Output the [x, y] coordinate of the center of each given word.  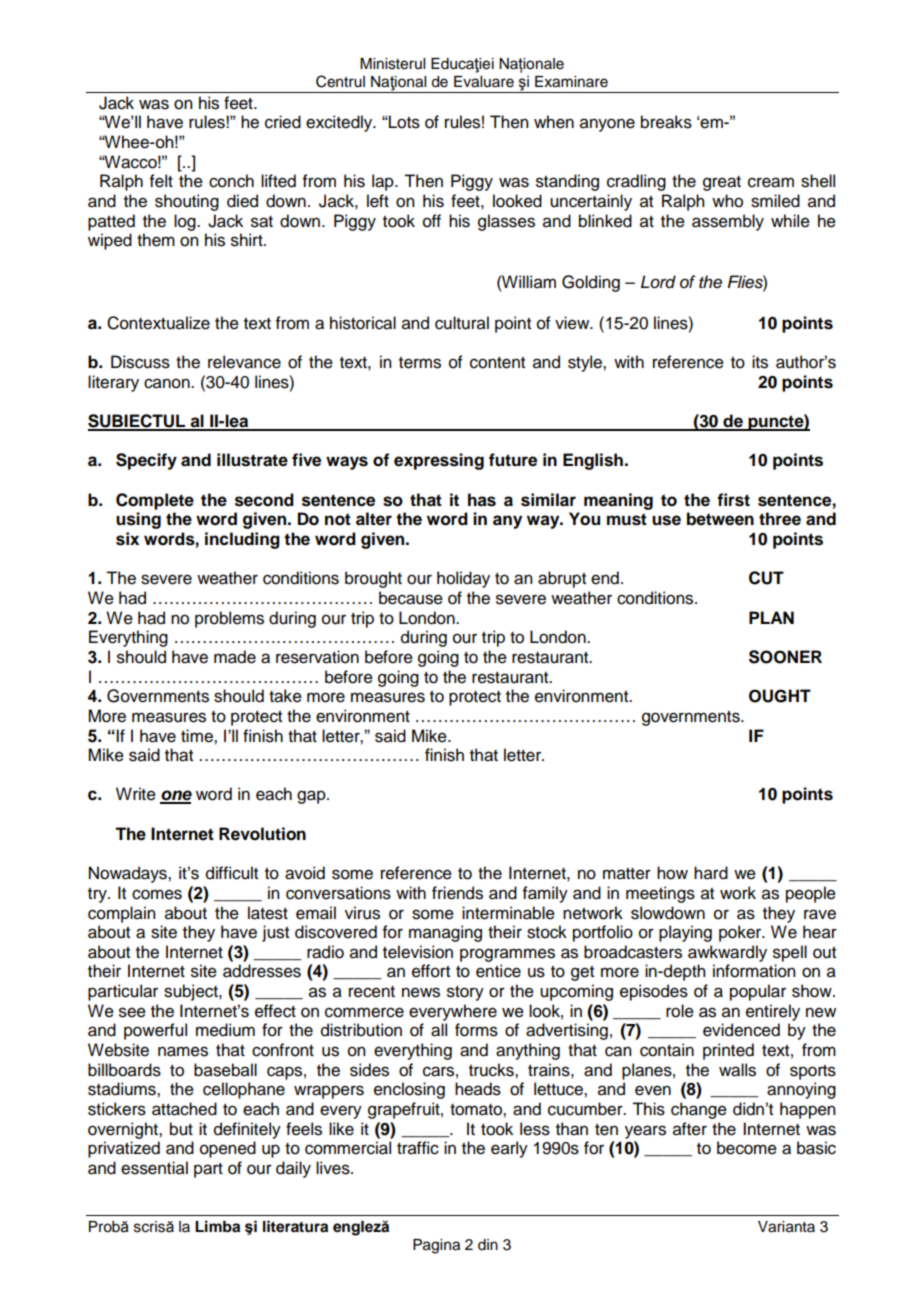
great [722, 183]
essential [154, 1168]
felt [161, 181]
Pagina [436, 1246]
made [235, 657]
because [411, 598]
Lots [403, 122]
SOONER [785, 657]
